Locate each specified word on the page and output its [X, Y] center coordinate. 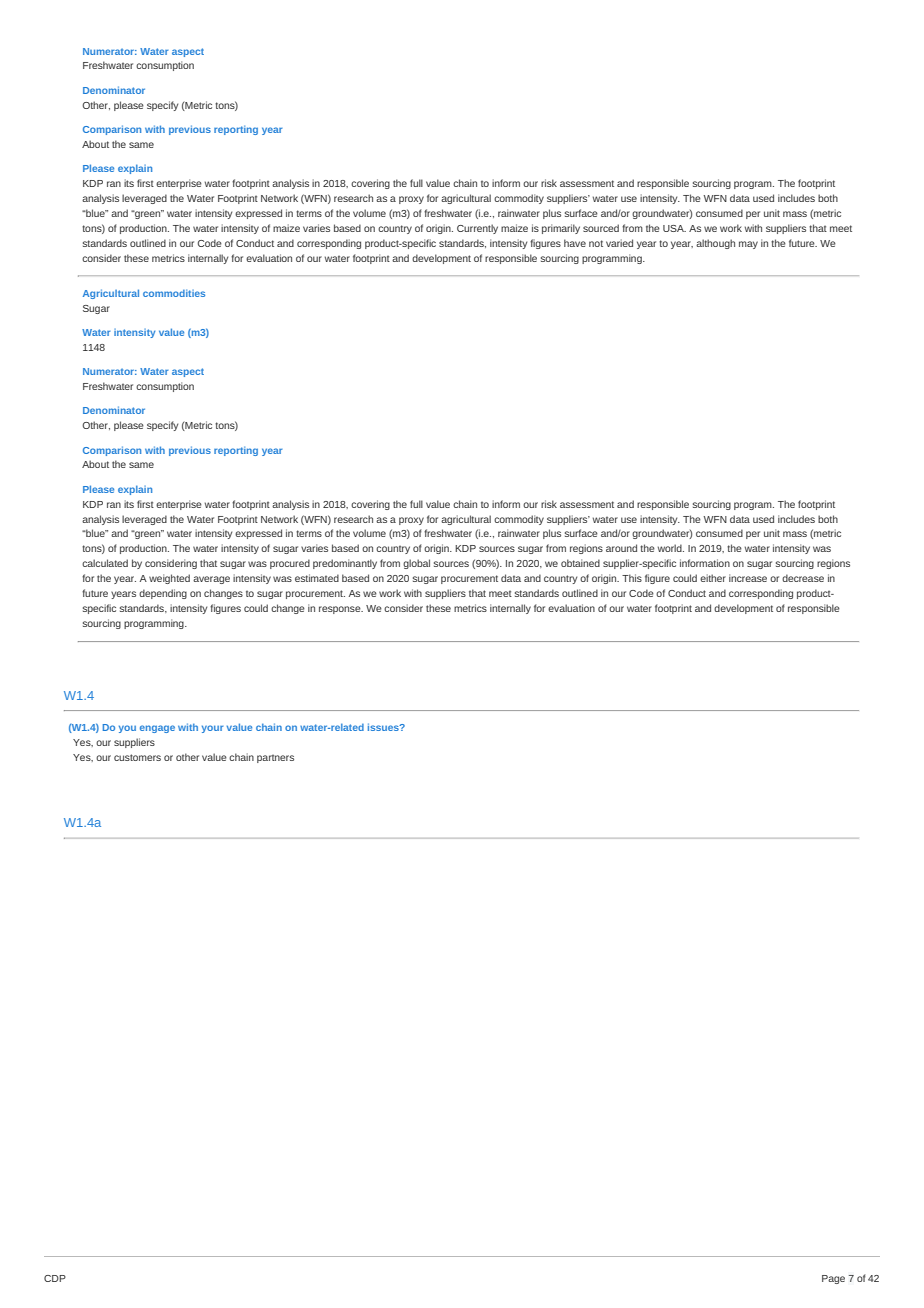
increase [748, 578]
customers [137, 757]
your [212, 729]
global [416, 564]
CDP [55, 1278]
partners [275, 758]
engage [157, 729]
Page [833, 1279]
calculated [105, 563]
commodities [174, 293]
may [748, 245]
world [671, 548]
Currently [477, 229]
